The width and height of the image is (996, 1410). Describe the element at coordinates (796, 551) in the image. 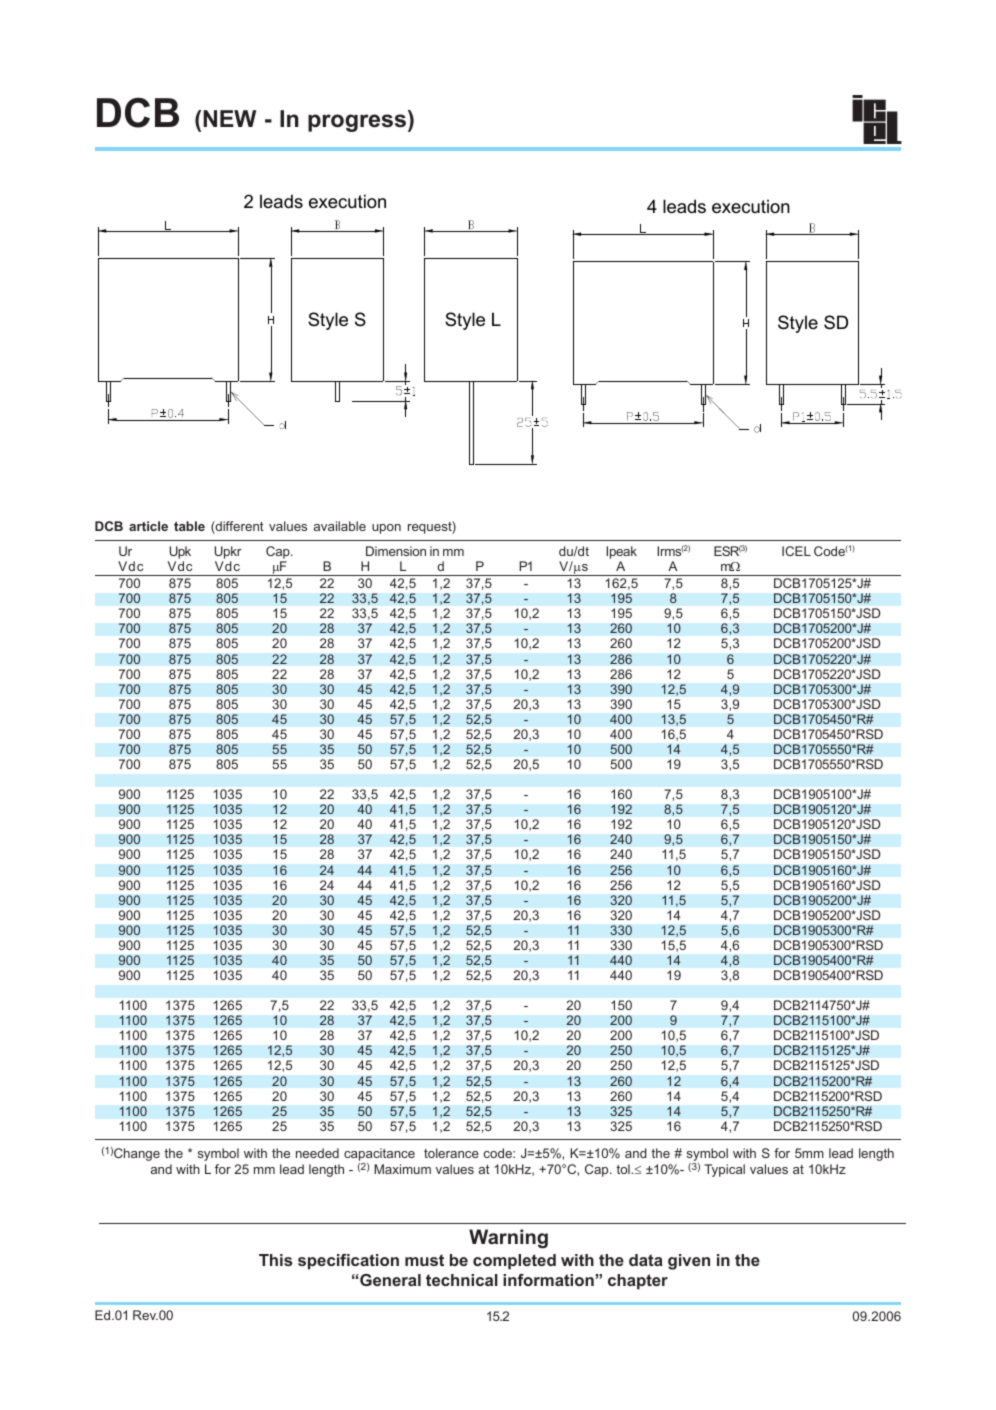

I see `ICEL` at that location.
